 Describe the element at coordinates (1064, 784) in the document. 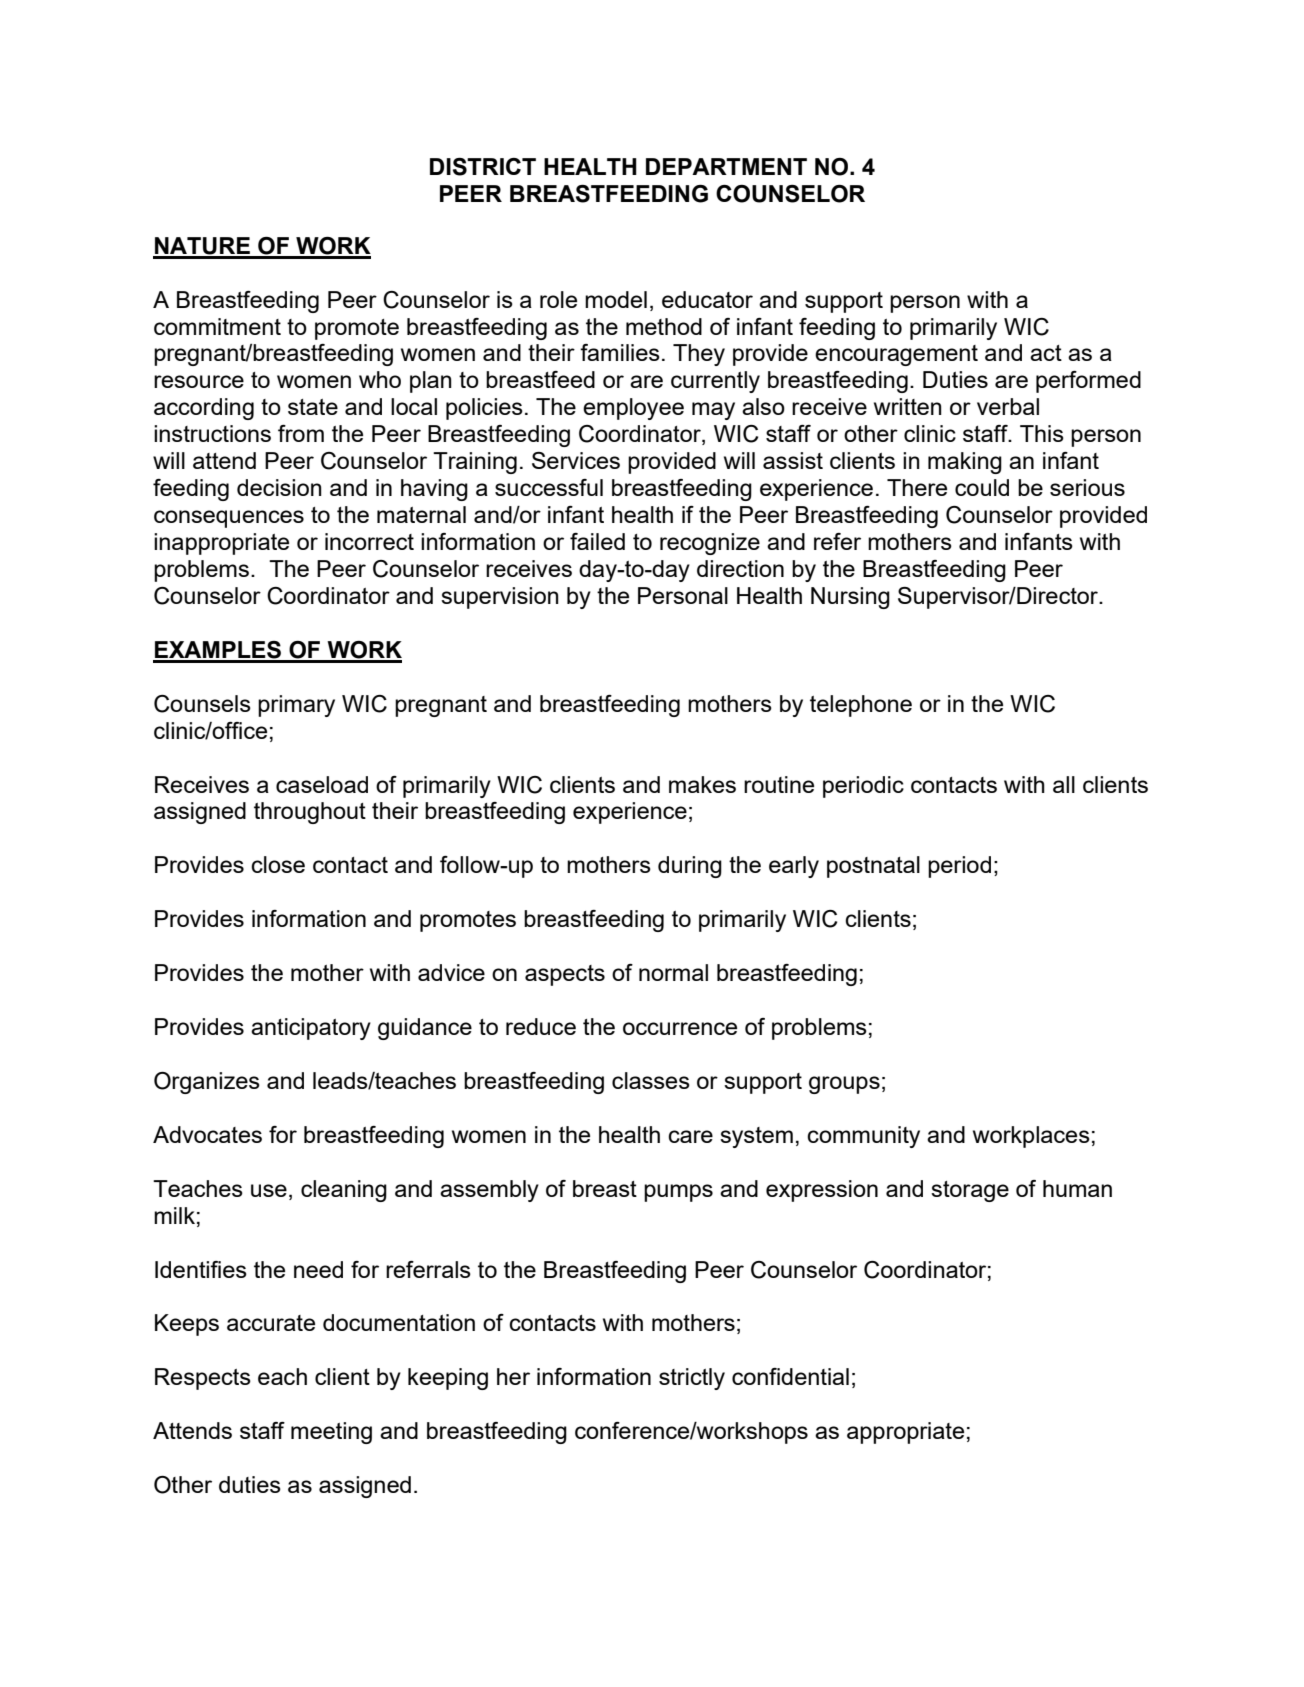

I see `all` at that location.
